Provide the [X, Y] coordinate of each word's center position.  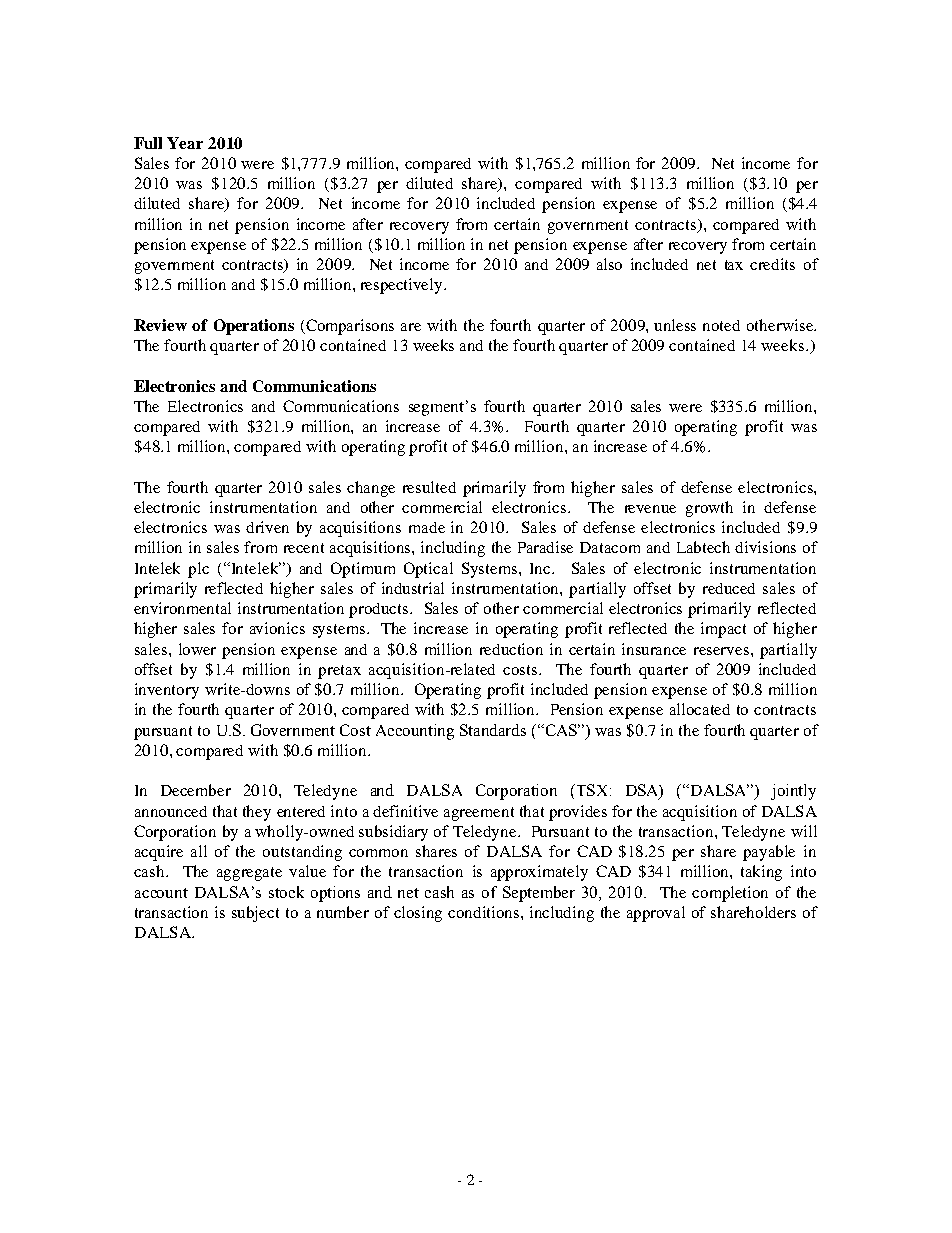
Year [185, 143]
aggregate [249, 874]
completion [730, 894]
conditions [485, 912]
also [609, 264]
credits [772, 264]
